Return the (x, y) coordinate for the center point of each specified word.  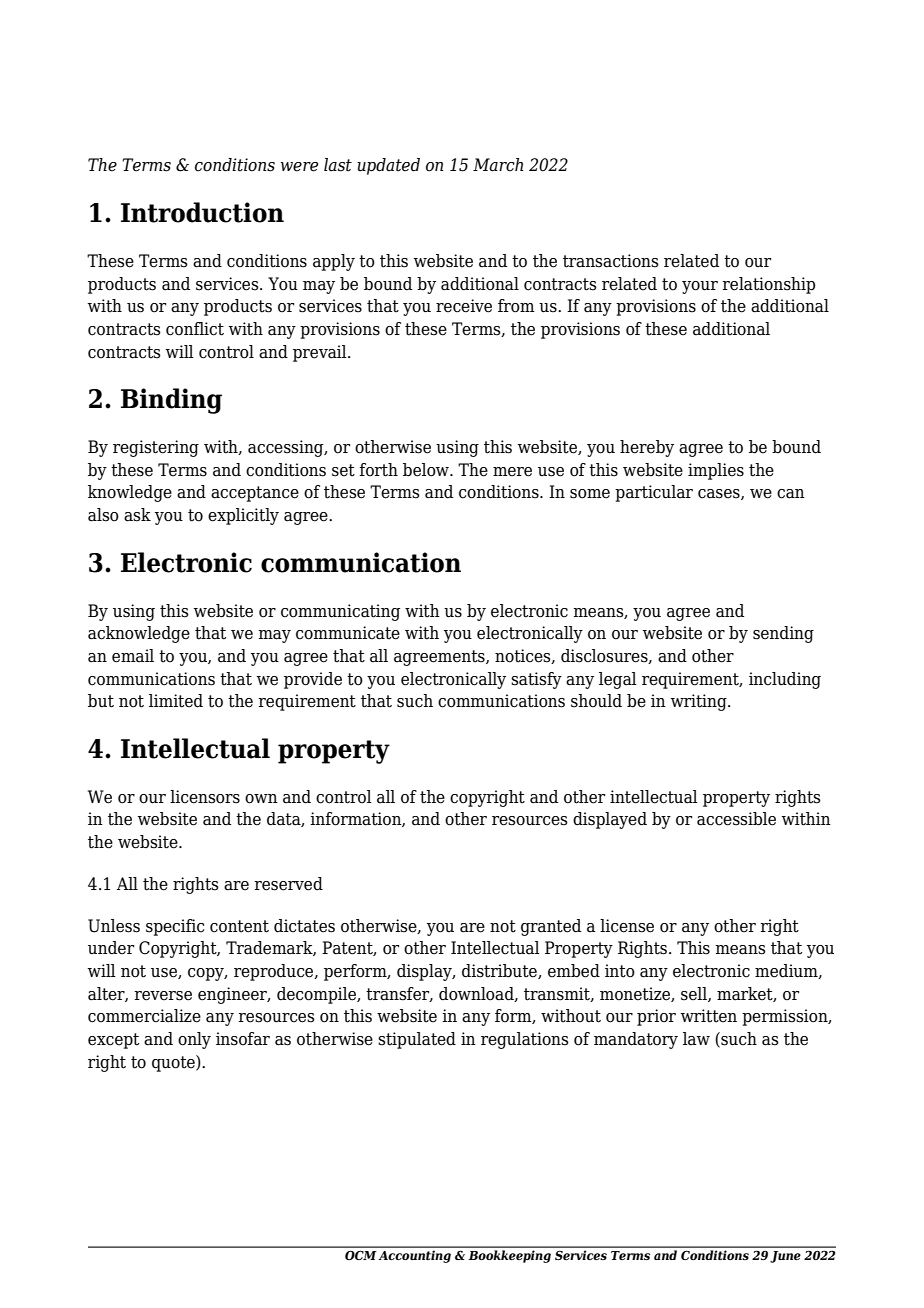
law (696, 1039)
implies (716, 471)
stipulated (417, 1040)
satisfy (536, 680)
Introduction (202, 212)
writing (700, 702)
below (427, 470)
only (194, 1040)
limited (176, 701)
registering (156, 448)
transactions (611, 261)
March (498, 165)
